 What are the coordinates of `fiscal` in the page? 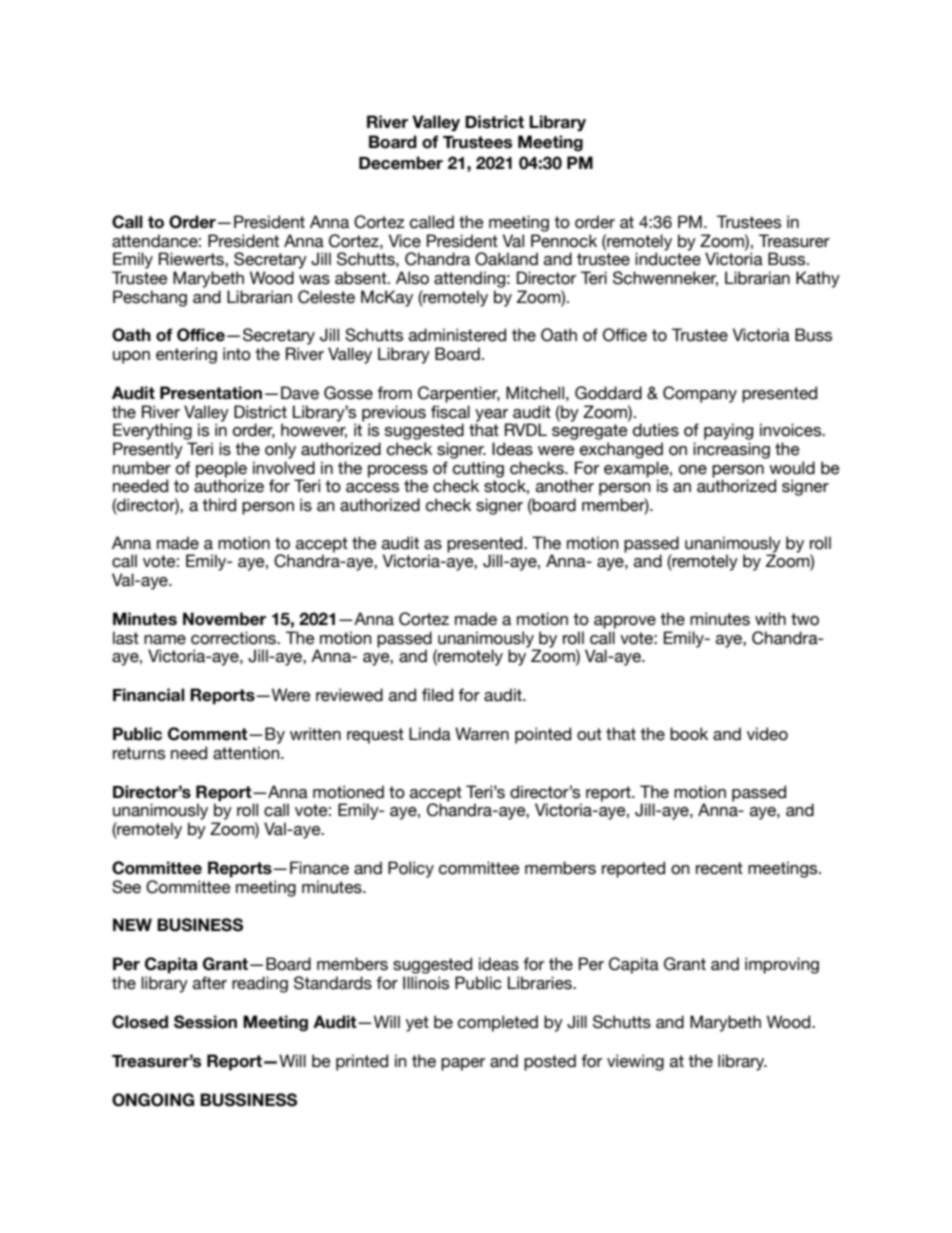 It's located at (450, 412).
